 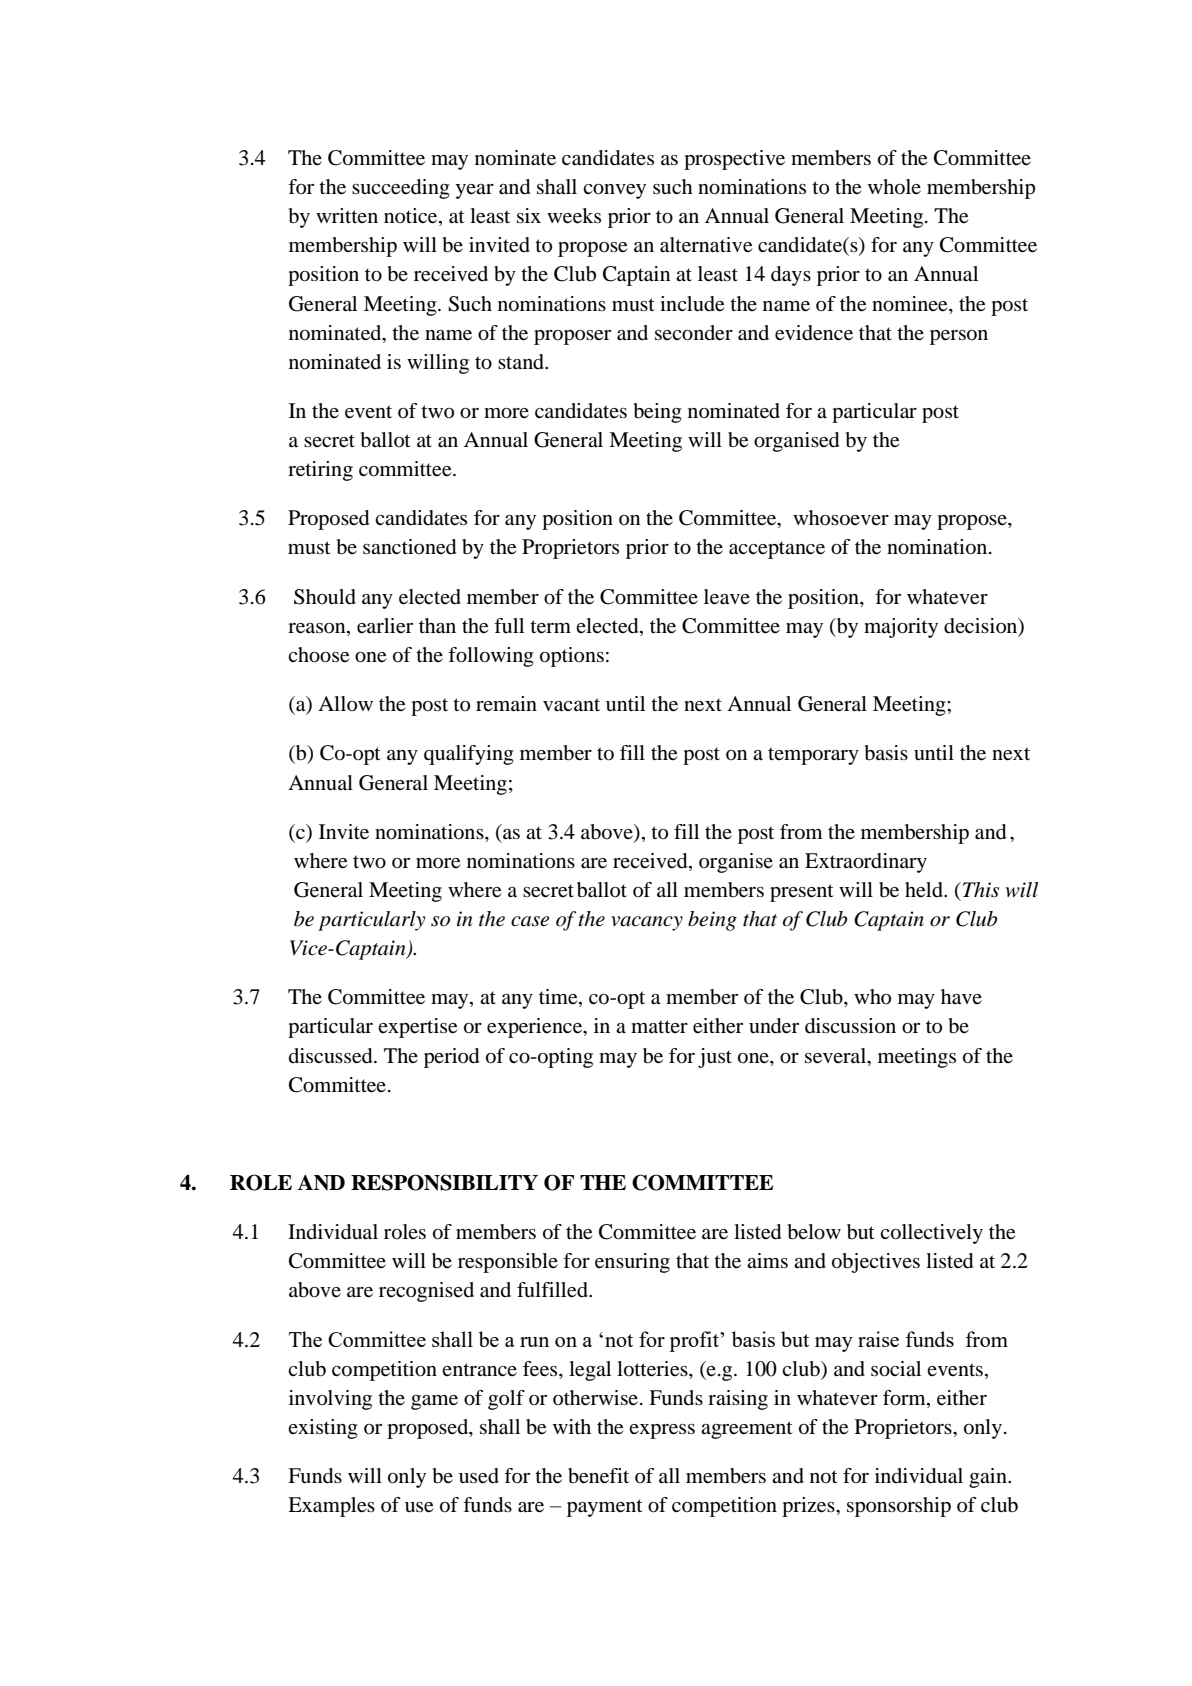 I want to click on game, so click(x=434, y=1402).
